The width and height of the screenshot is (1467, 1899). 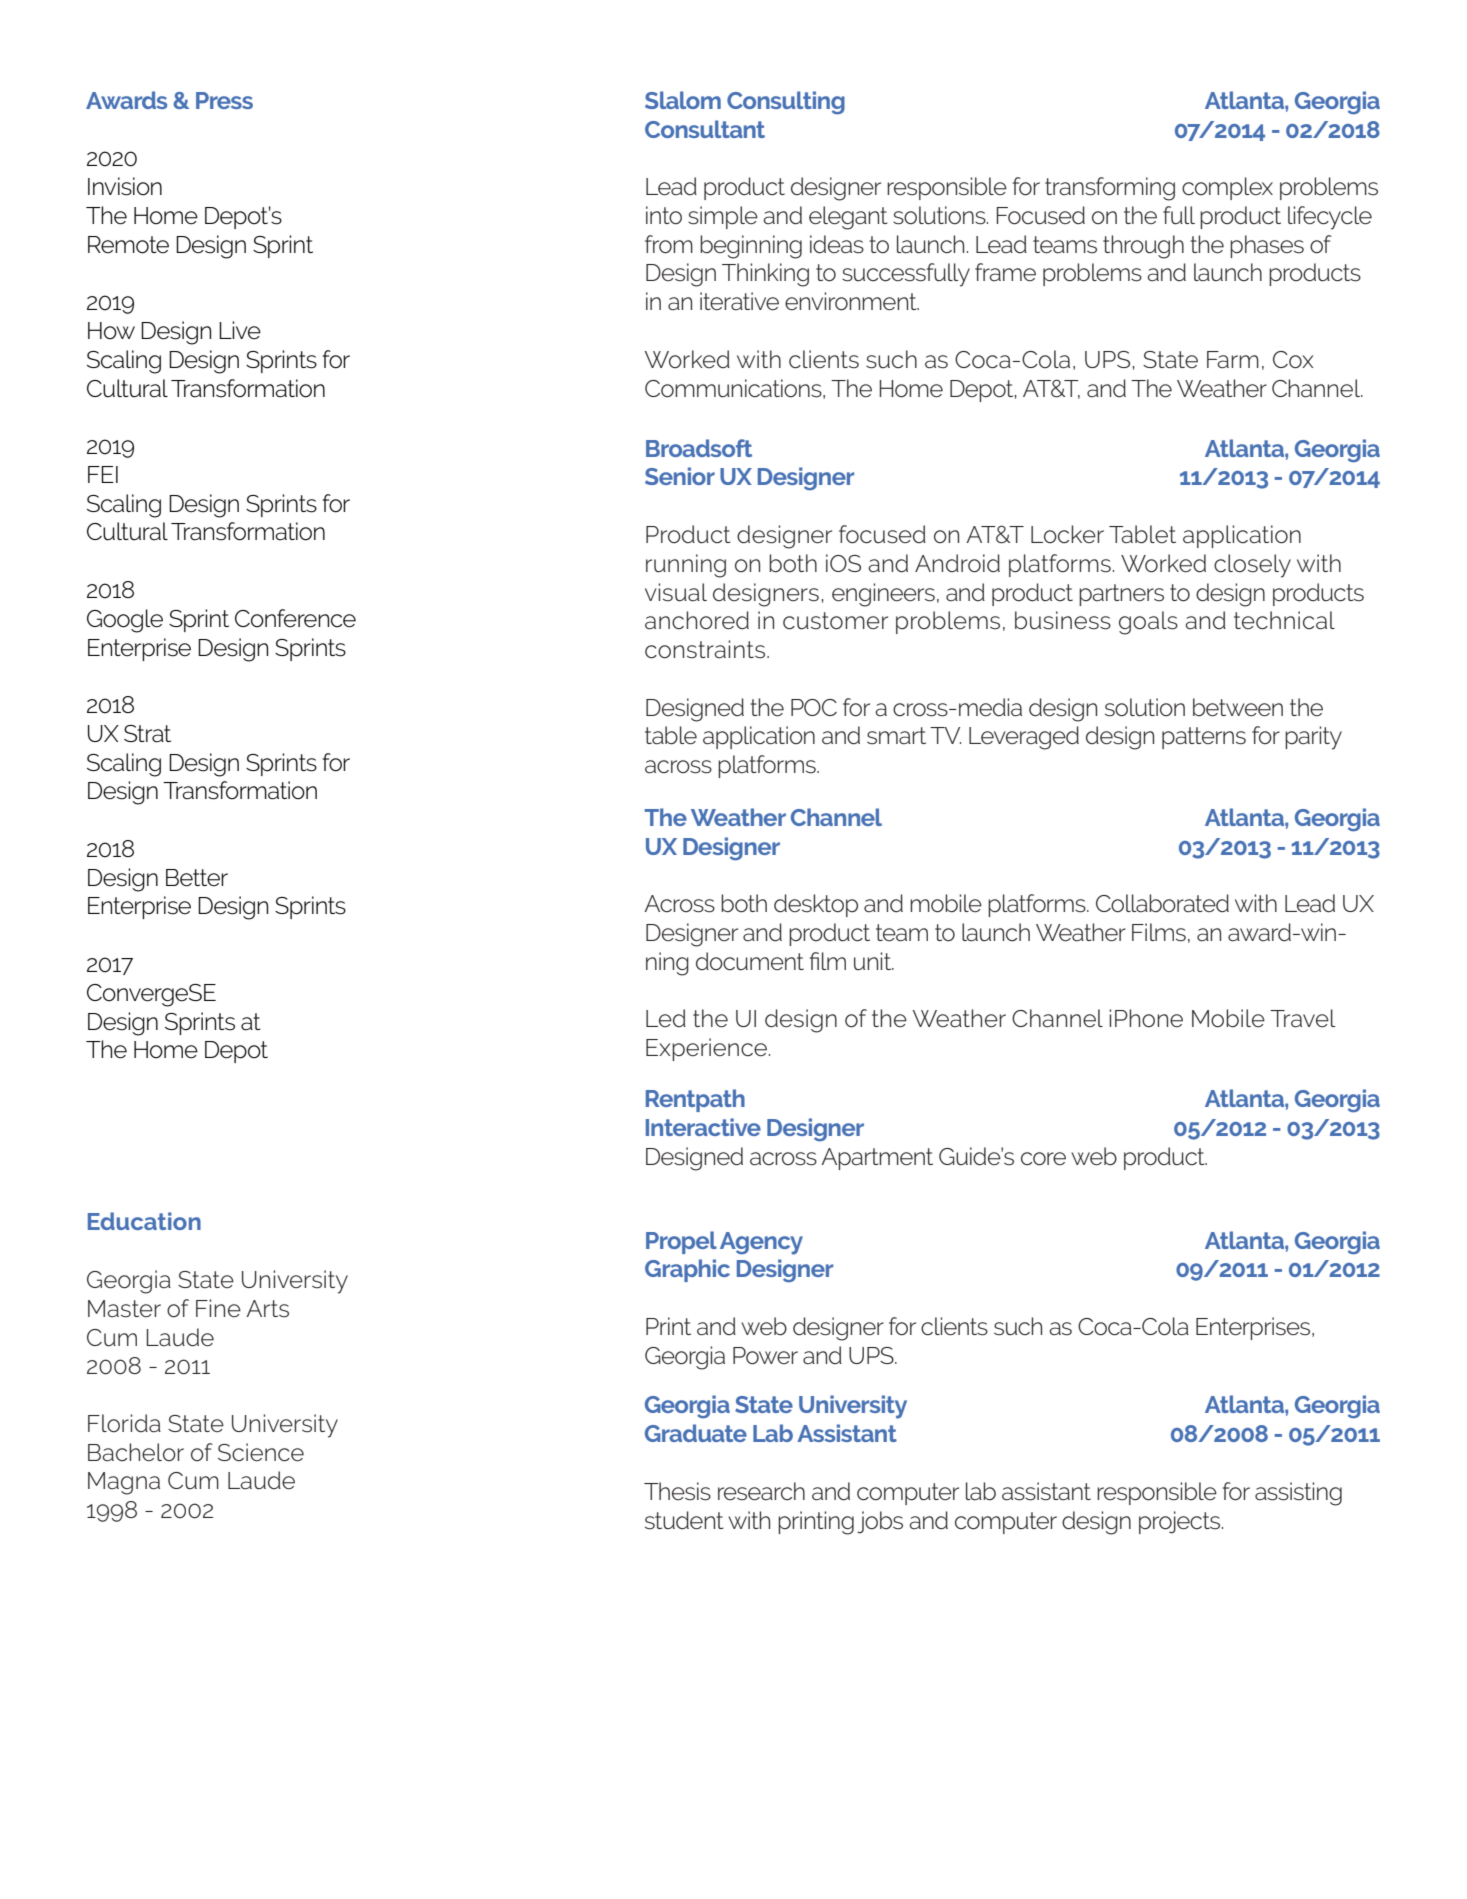 What do you see at coordinates (1227, 188) in the screenshot?
I see `complex` at bounding box center [1227, 188].
